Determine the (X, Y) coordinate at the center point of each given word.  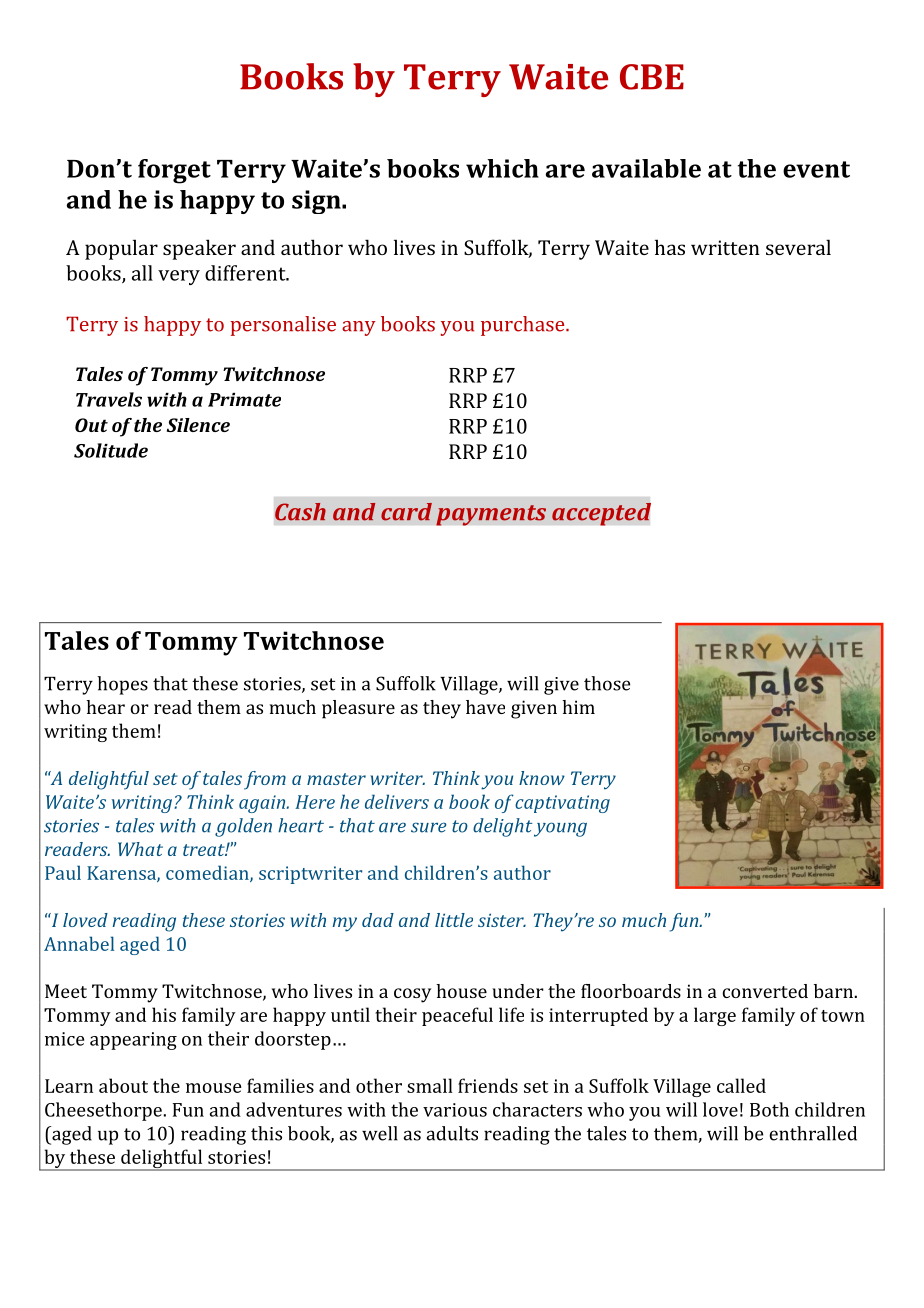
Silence (198, 425)
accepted (601, 514)
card (406, 512)
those (607, 683)
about (123, 1085)
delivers (397, 801)
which (502, 168)
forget (174, 171)
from (265, 780)
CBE (652, 77)
